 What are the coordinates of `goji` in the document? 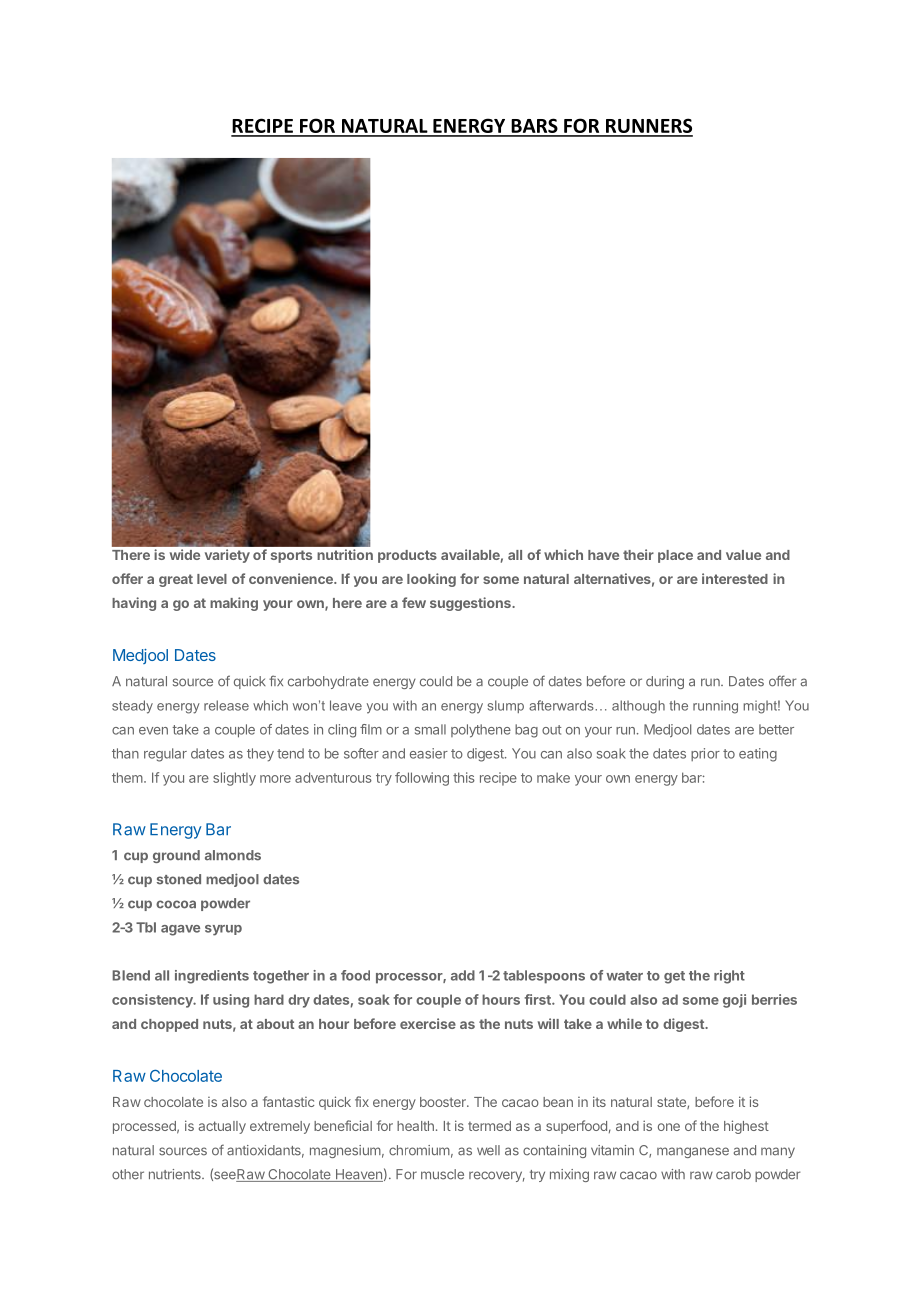 It's located at (734, 1001).
